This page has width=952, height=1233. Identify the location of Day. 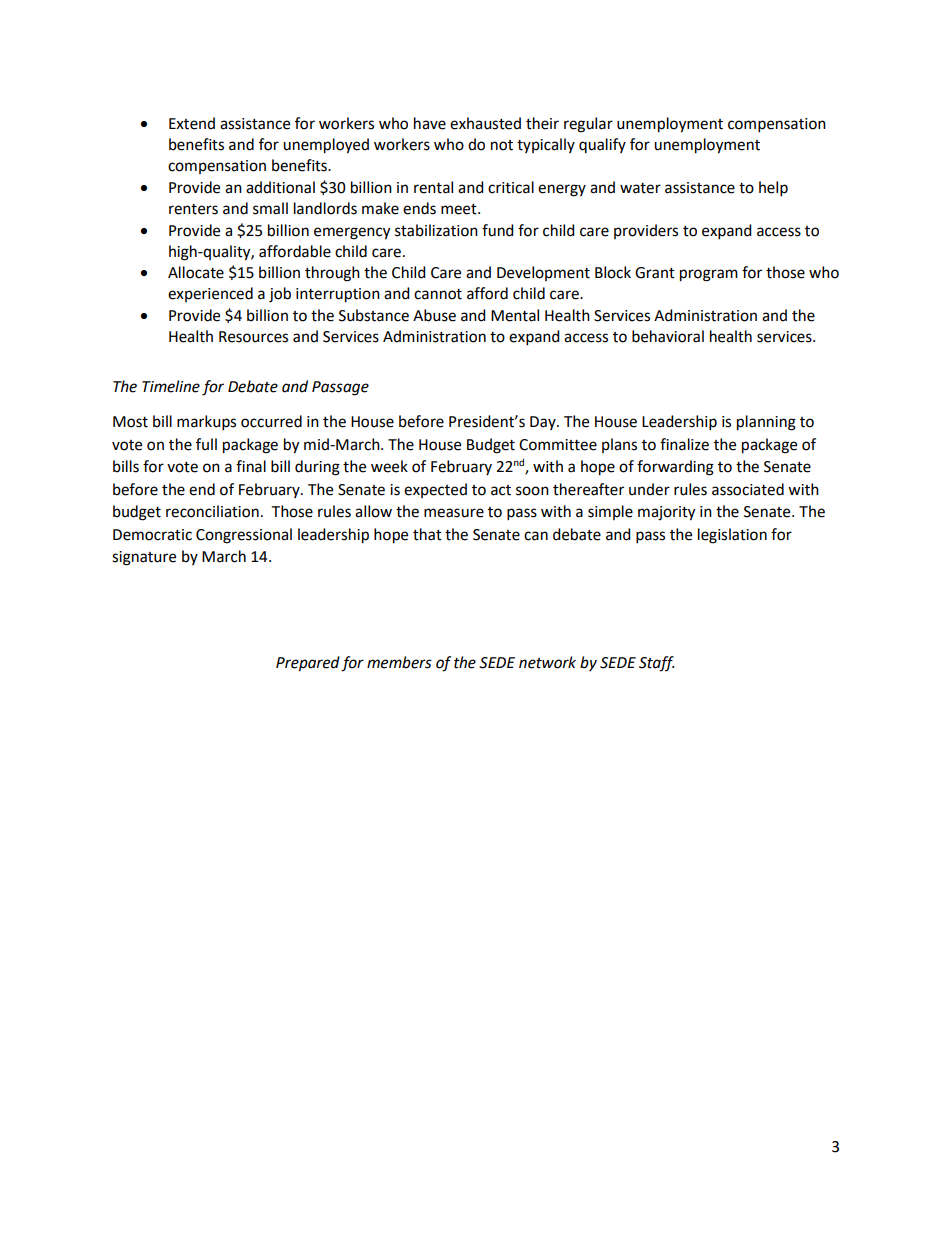
(544, 423).
